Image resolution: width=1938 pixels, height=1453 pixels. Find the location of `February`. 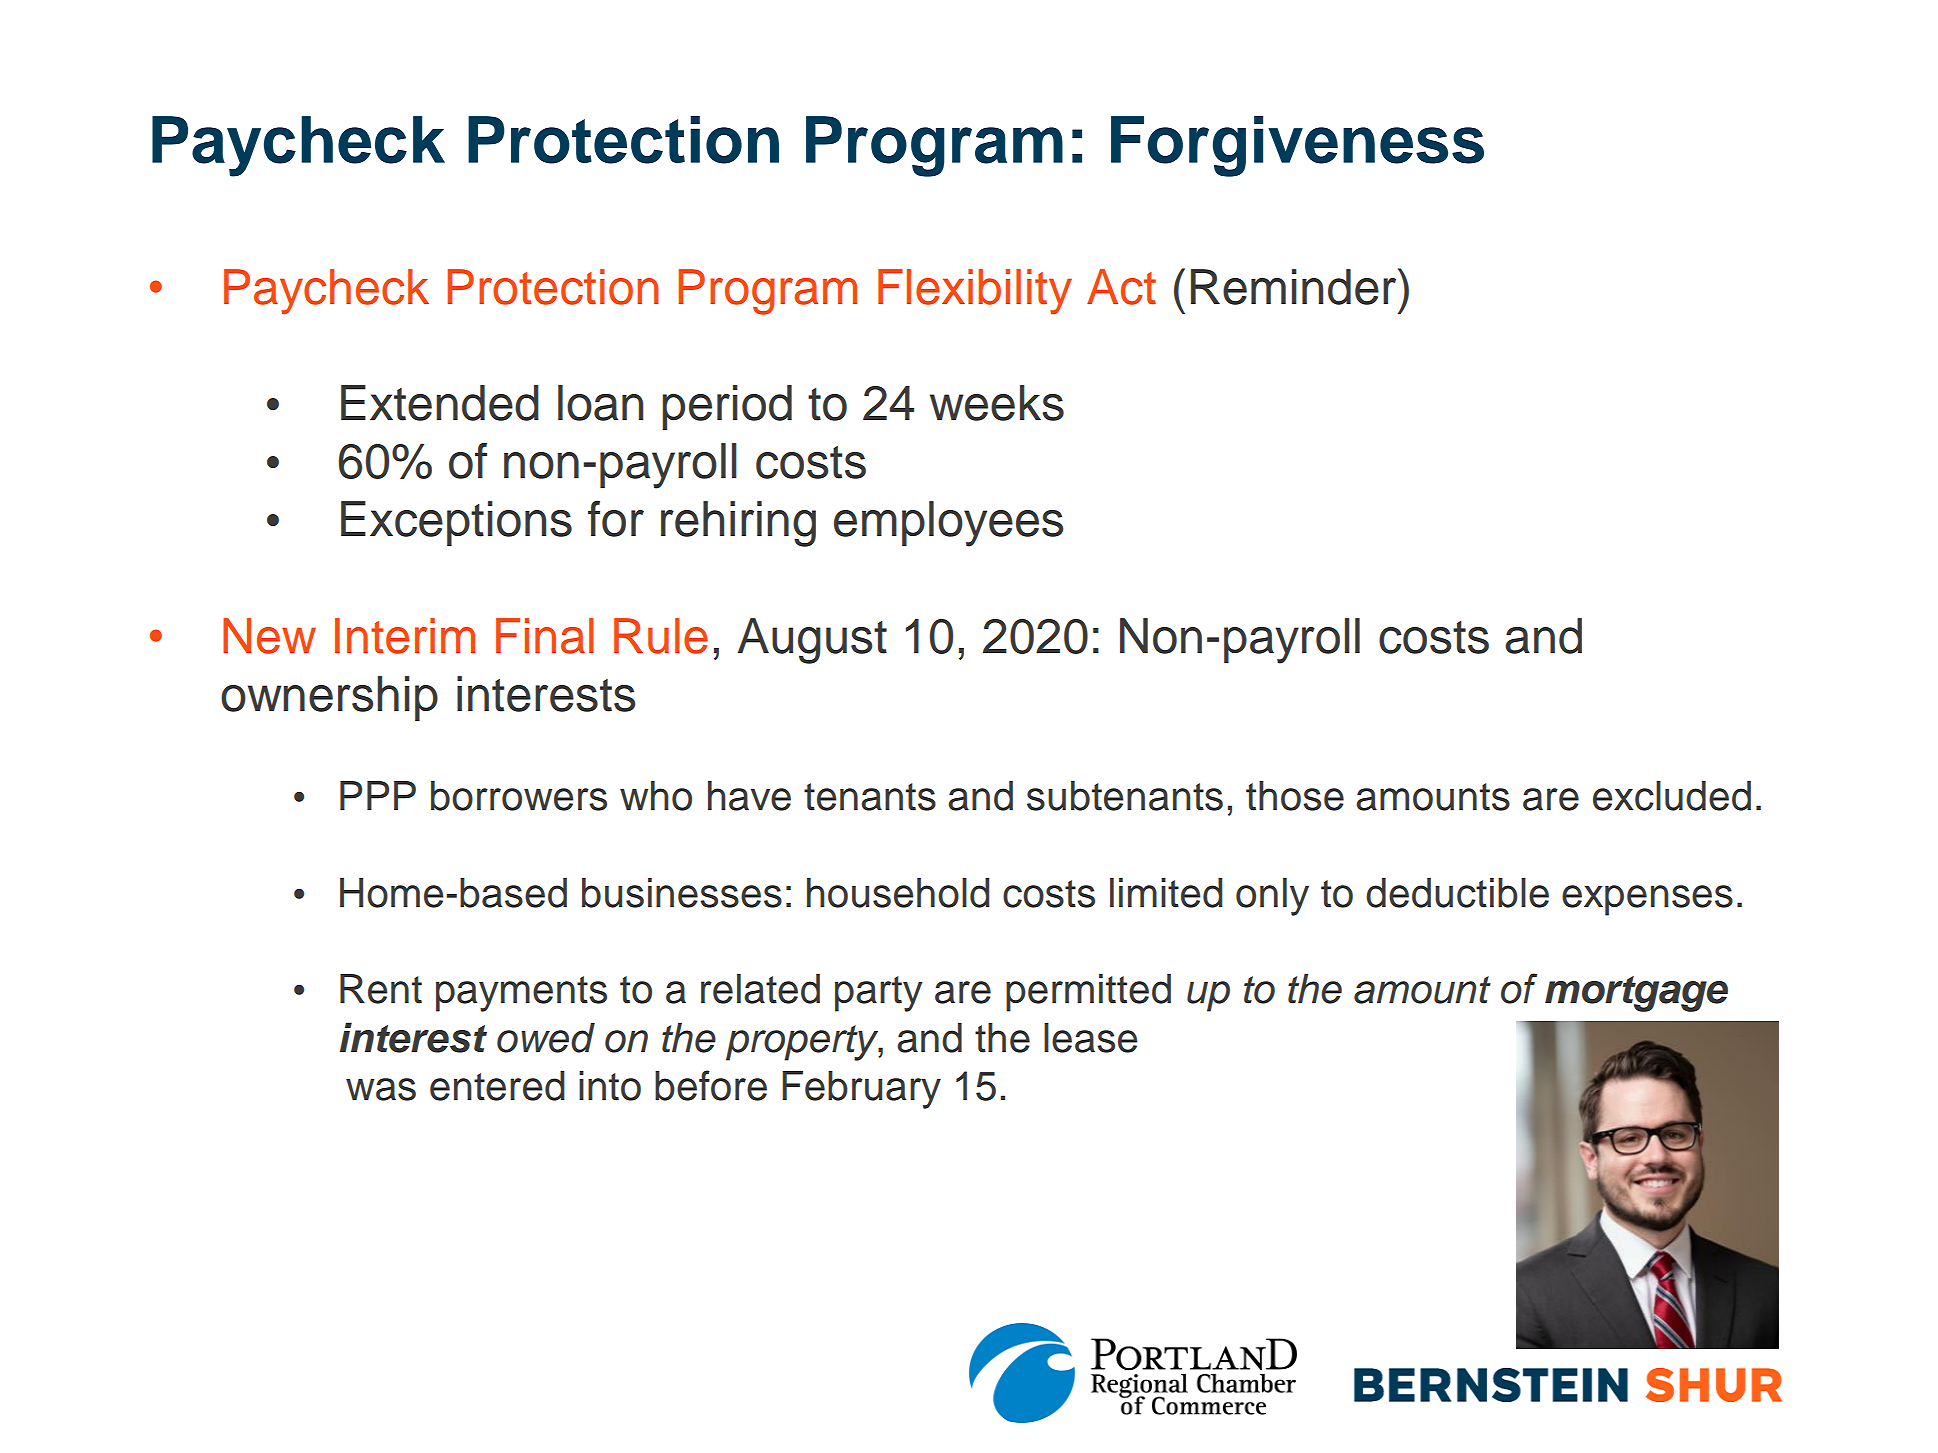

February is located at coordinates (861, 1090).
